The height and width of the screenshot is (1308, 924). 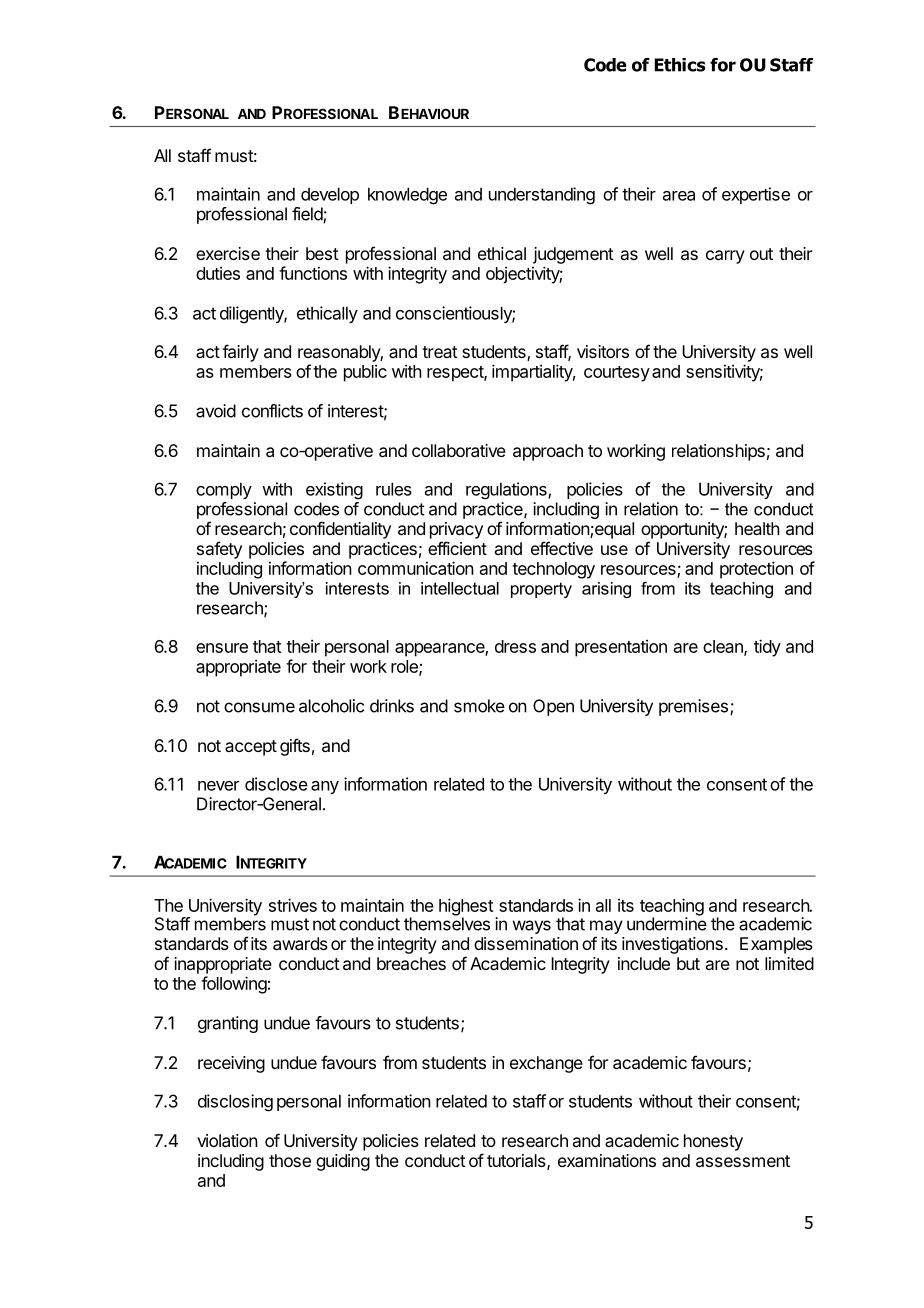 What do you see at coordinates (725, 257) in the screenshot?
I see `carry` at bounding box center [725, 257].
